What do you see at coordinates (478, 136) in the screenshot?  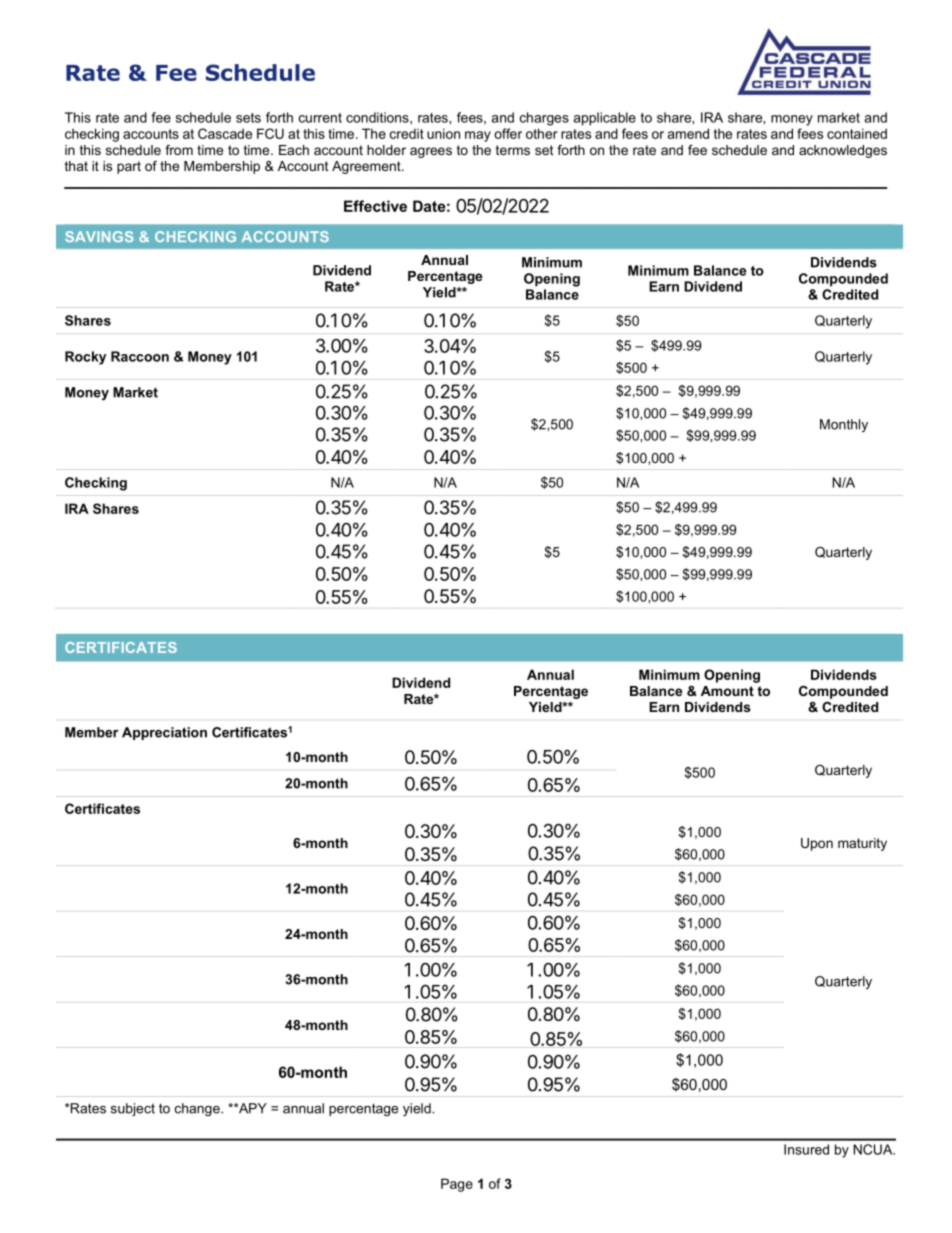 I see `may` at bounding box center [478, 136].
